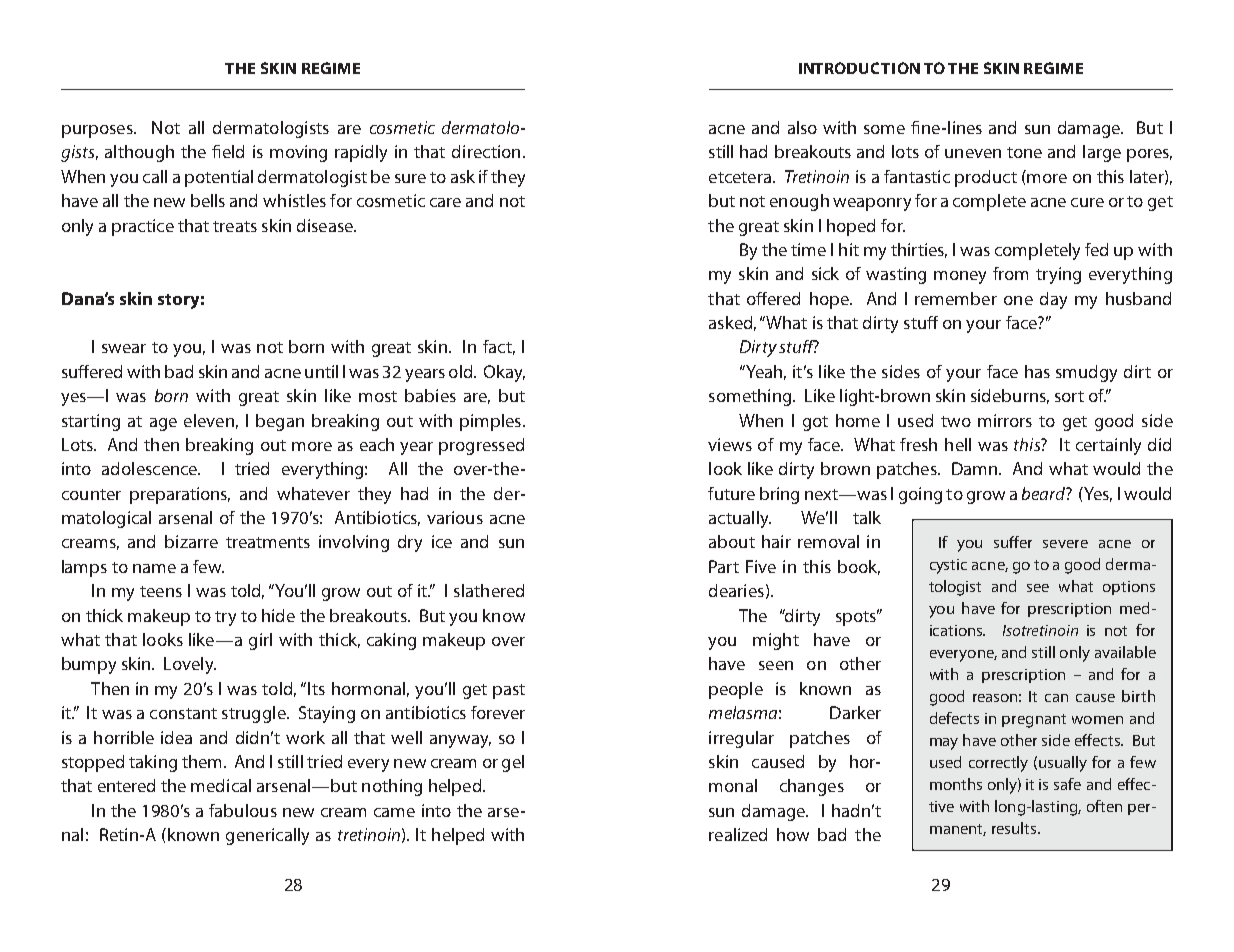  Describe the element at coordinates (1053, 300) in the document. I see `day` at that location.
